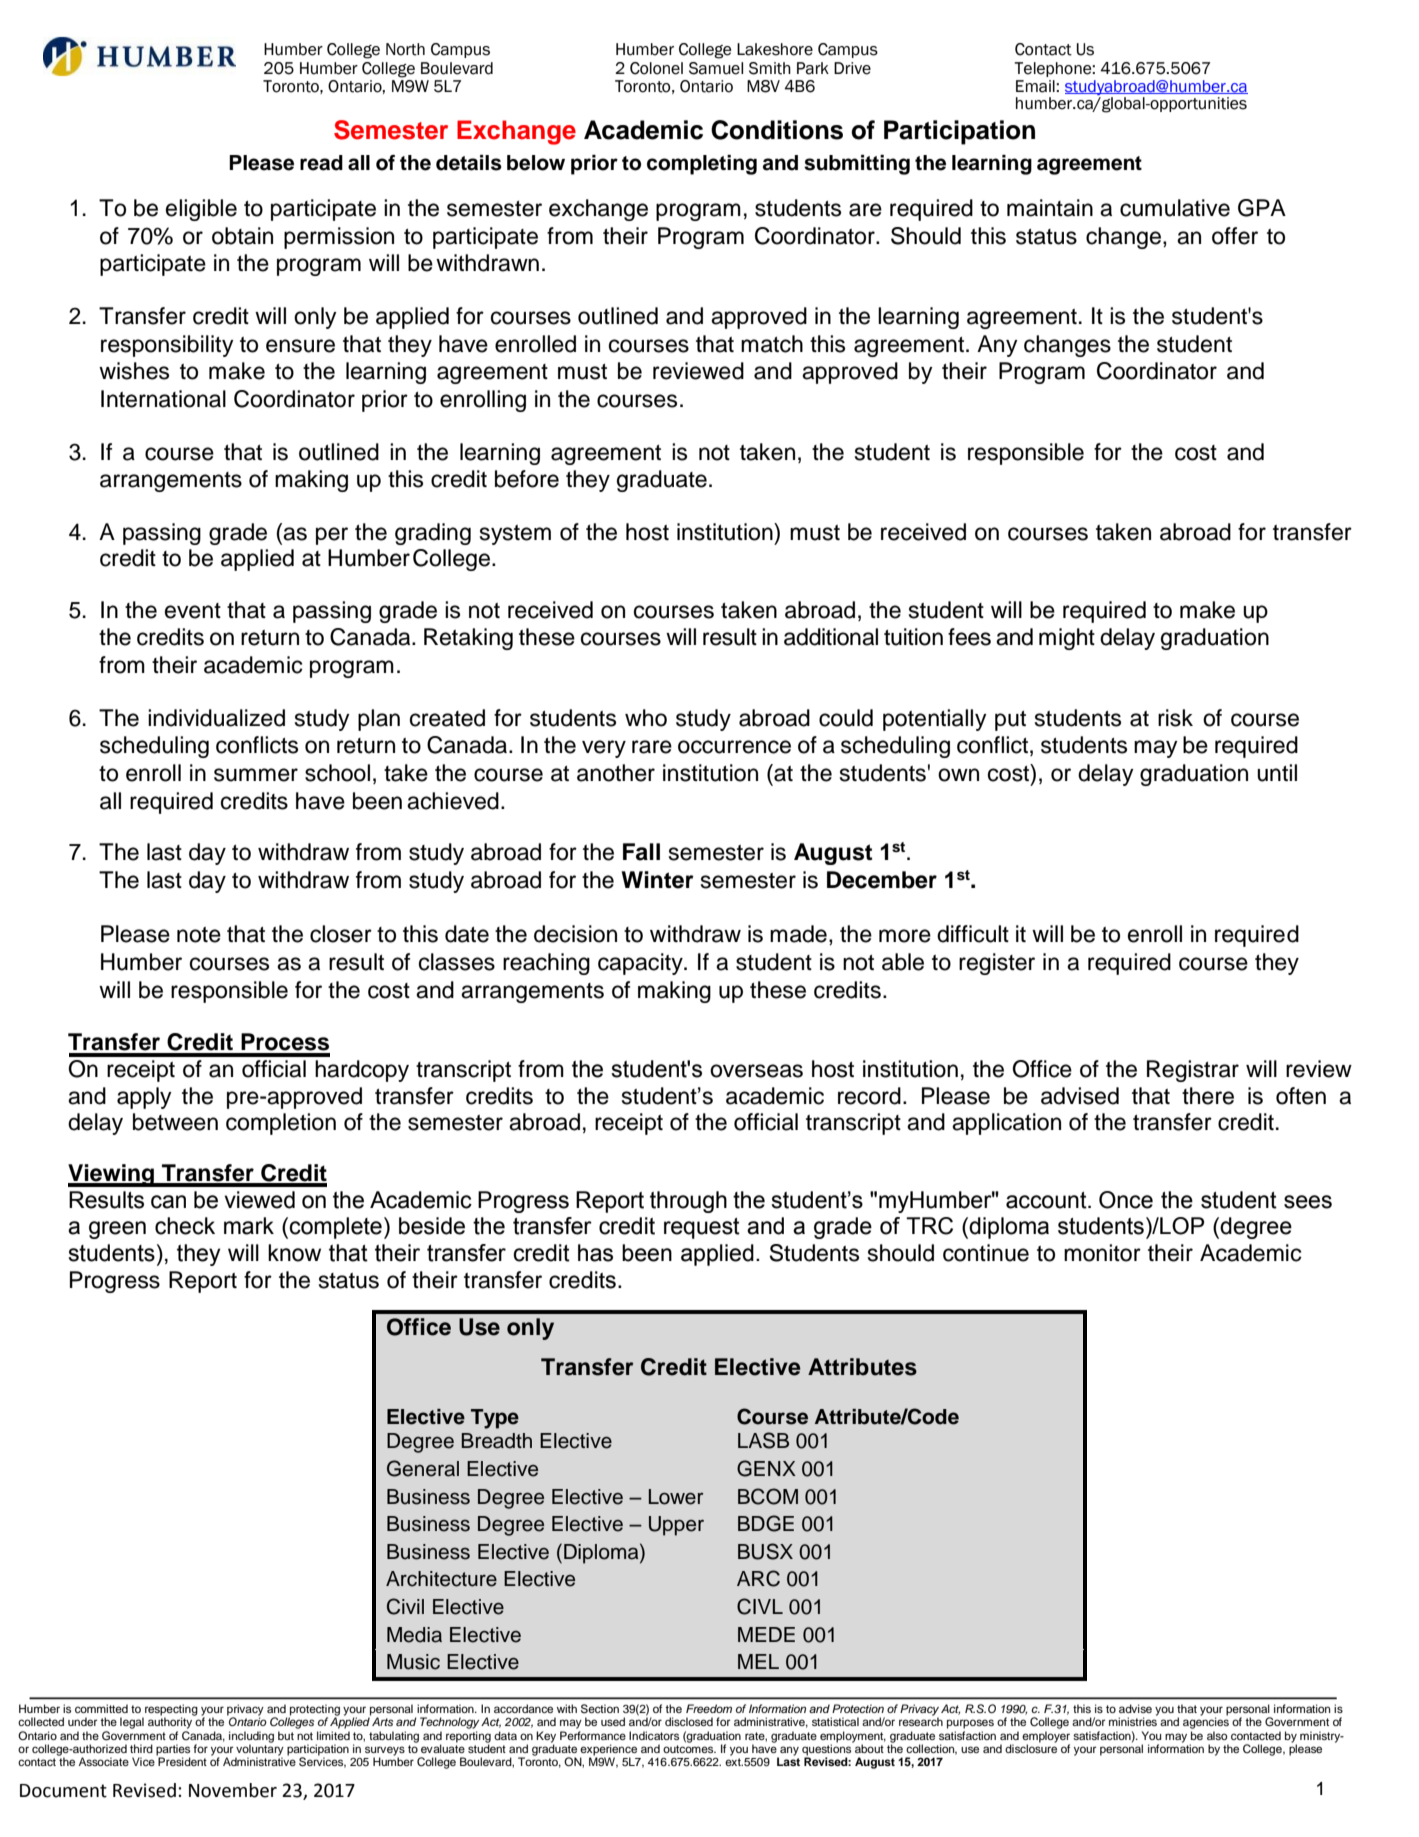 Image resolution: width=1419 pixels, height=1837 pixels. I want to click on event, so click(193, 611).
